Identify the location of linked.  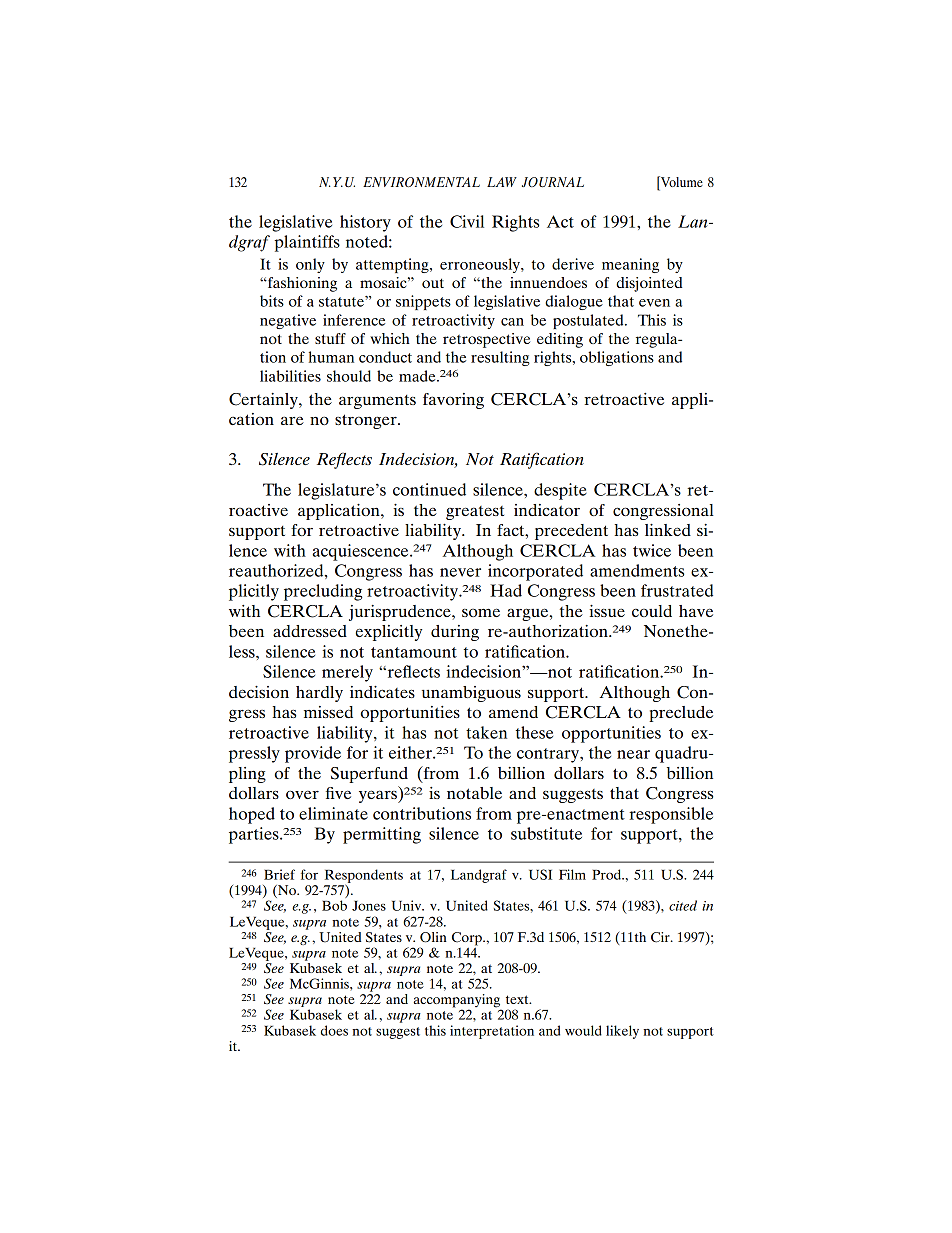
(668, 530).
